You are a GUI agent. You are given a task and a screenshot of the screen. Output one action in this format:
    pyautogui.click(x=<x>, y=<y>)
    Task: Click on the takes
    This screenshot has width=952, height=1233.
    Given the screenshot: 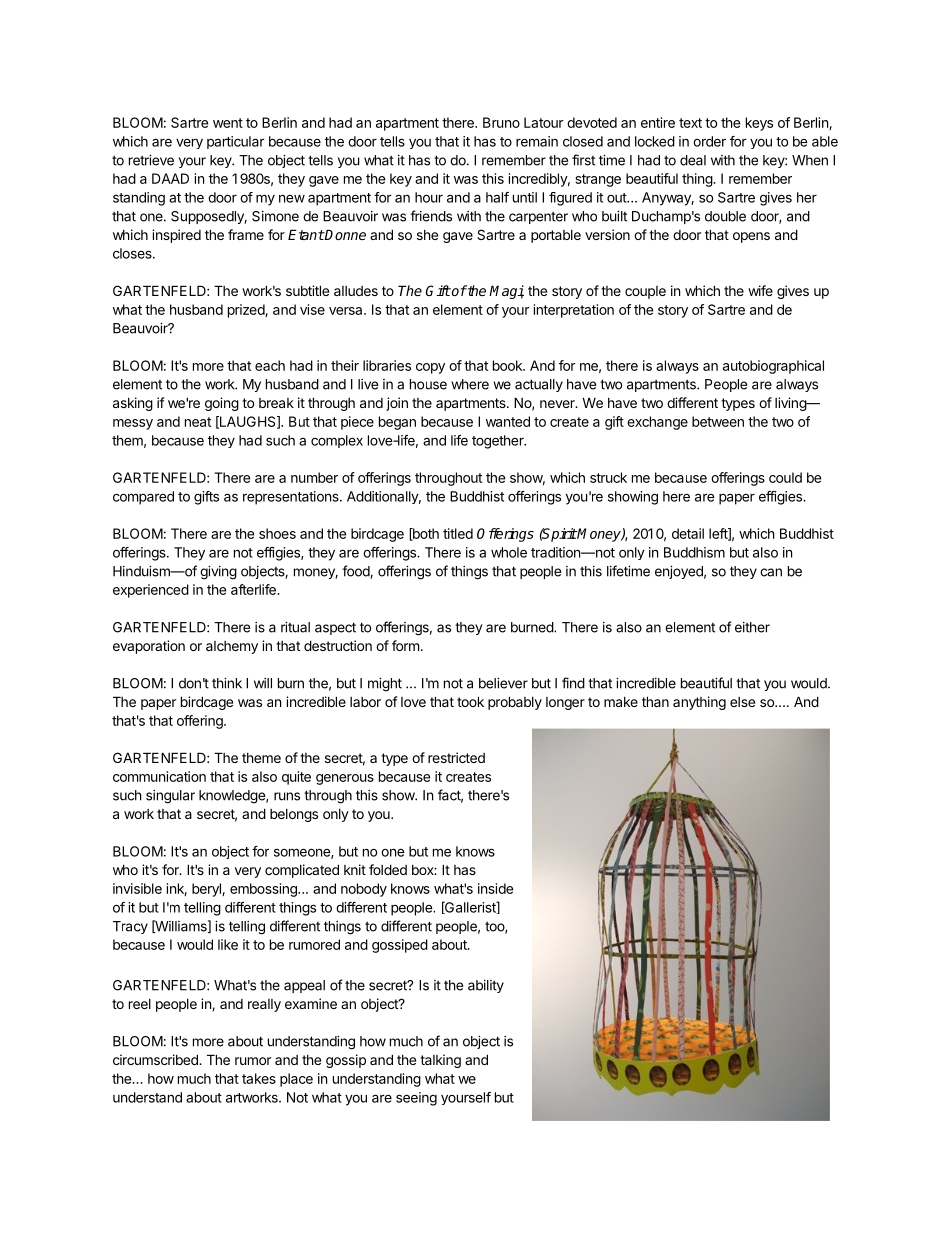 What is the action you would take?
    pyautogui.click(x=259, y=1078)
